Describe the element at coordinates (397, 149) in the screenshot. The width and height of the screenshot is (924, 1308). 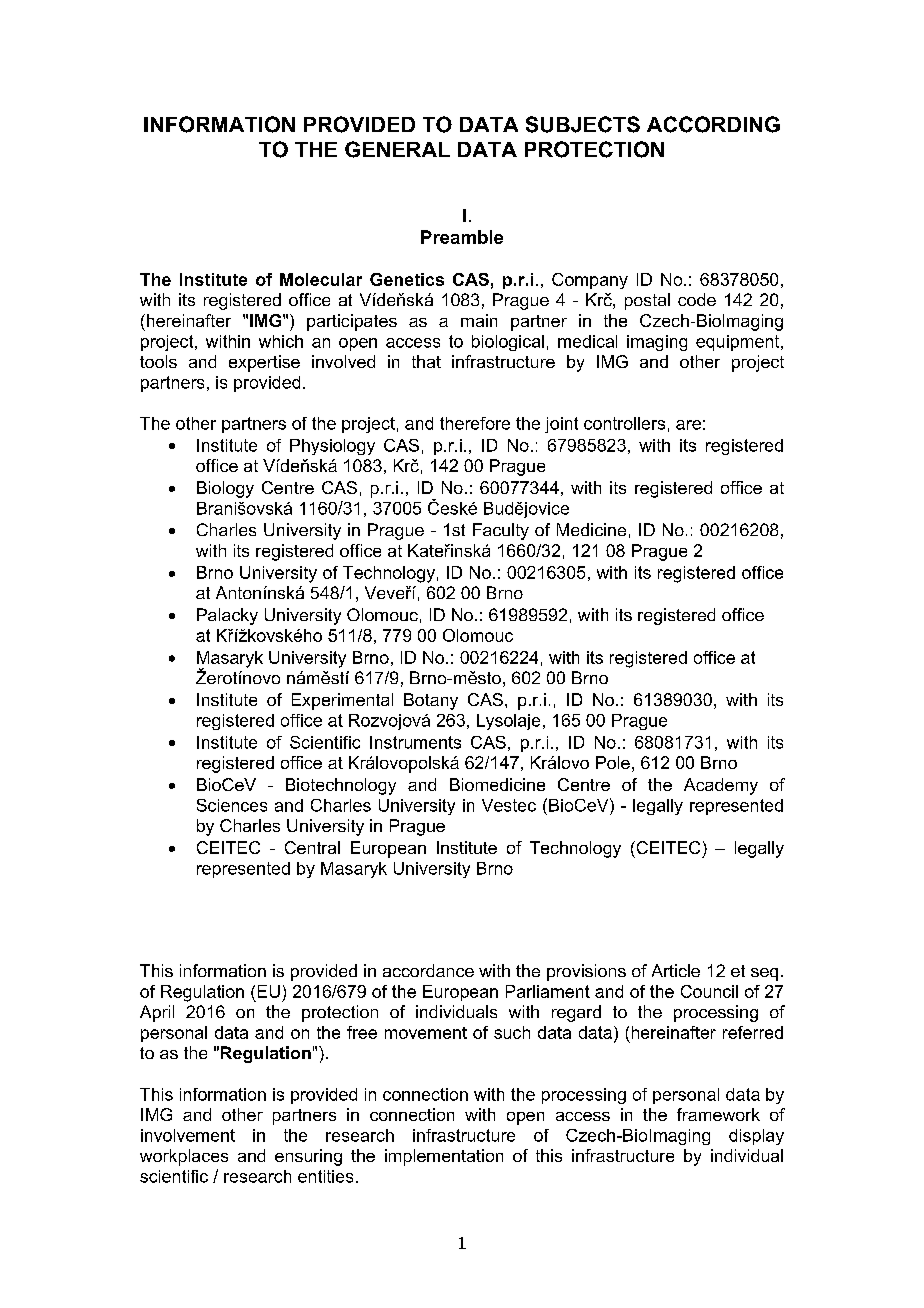
I see `GENERAL` at that location.
